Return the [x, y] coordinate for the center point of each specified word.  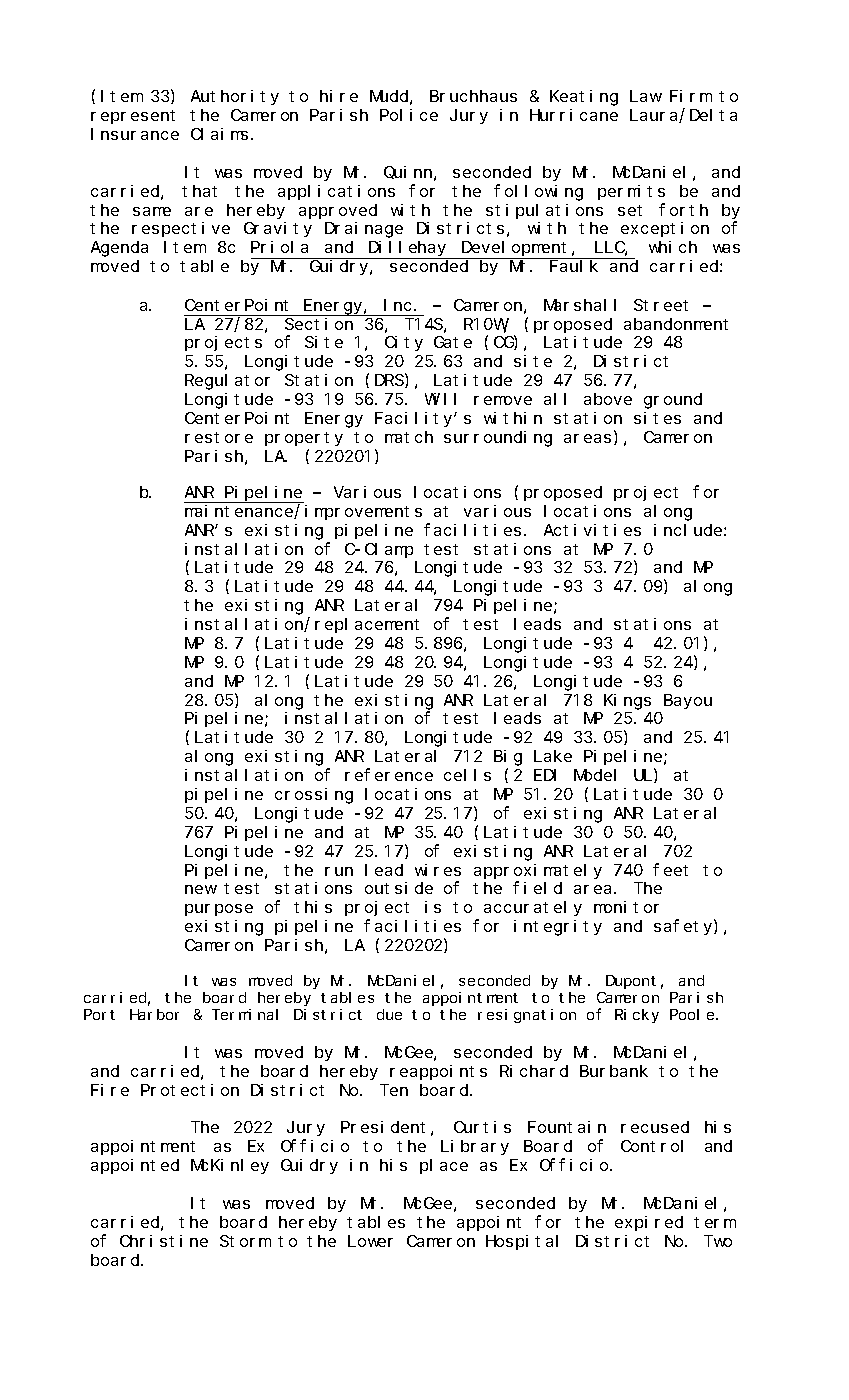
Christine [164, 1241]
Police [409, 115]
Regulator [227, 382]
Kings [627, 702]
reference [389, 775]
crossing [314, 796]
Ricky [637, 1016]
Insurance [135, 134]
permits [631, 192]
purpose [219, 910]
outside [399, 888]
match [409, 437]
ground [673, 401]
